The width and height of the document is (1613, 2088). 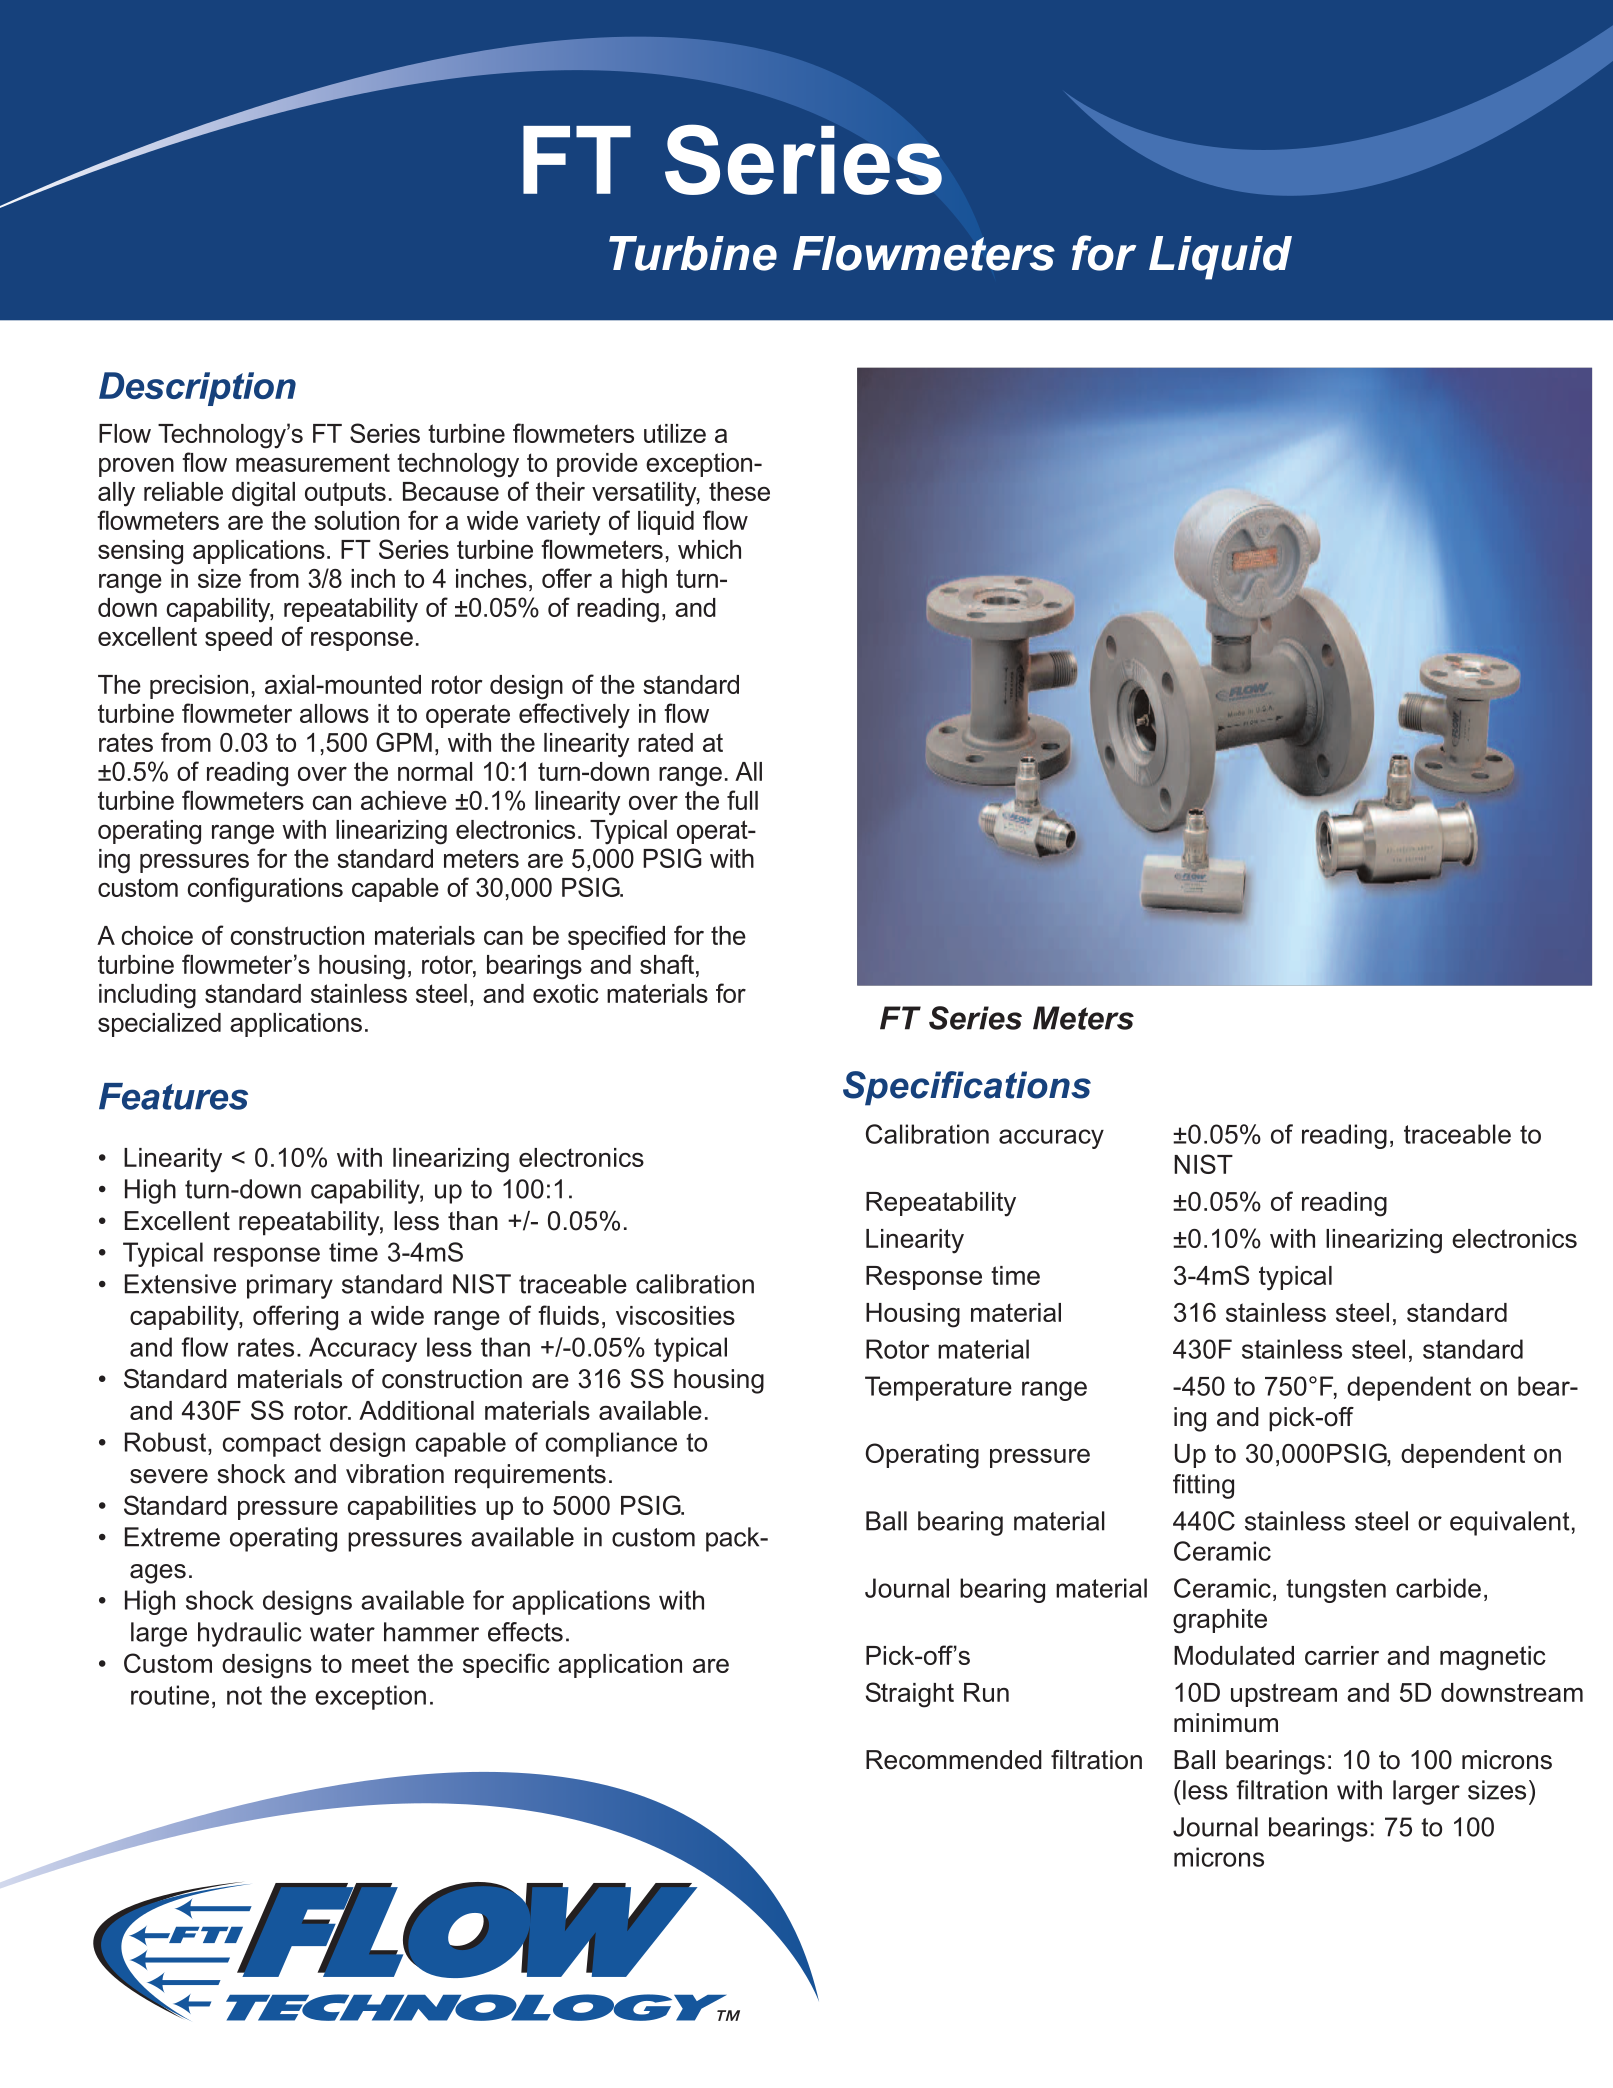 I want to click on measurement, so click(x=313, y=462).
